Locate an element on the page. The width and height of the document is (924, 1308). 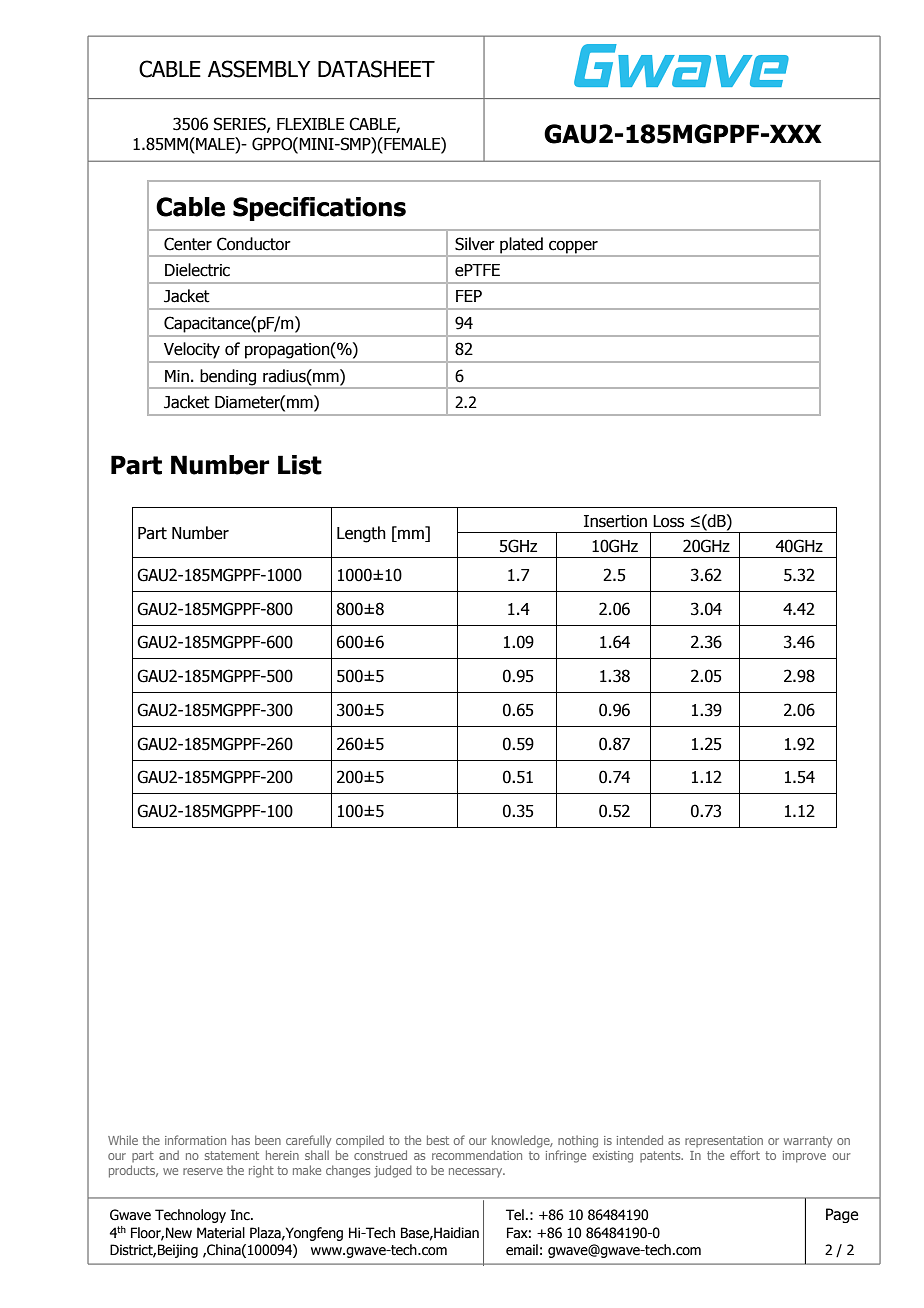
Insertion is located at coordinates (615, 521).
